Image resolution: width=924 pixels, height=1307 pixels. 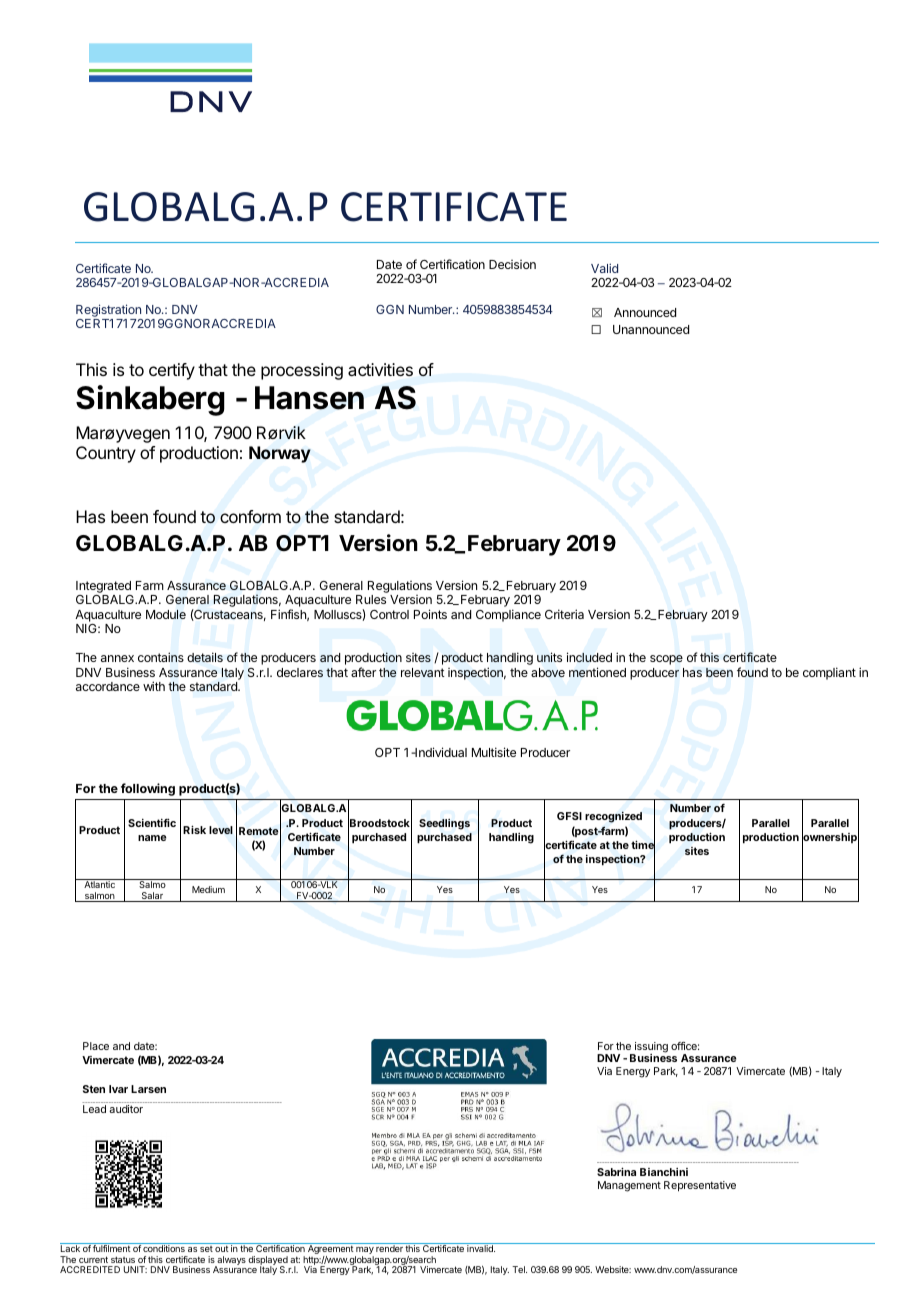 What do you see at coordinates (643, 845) in the document?
I see `time` at bounding box center [643, 845].
